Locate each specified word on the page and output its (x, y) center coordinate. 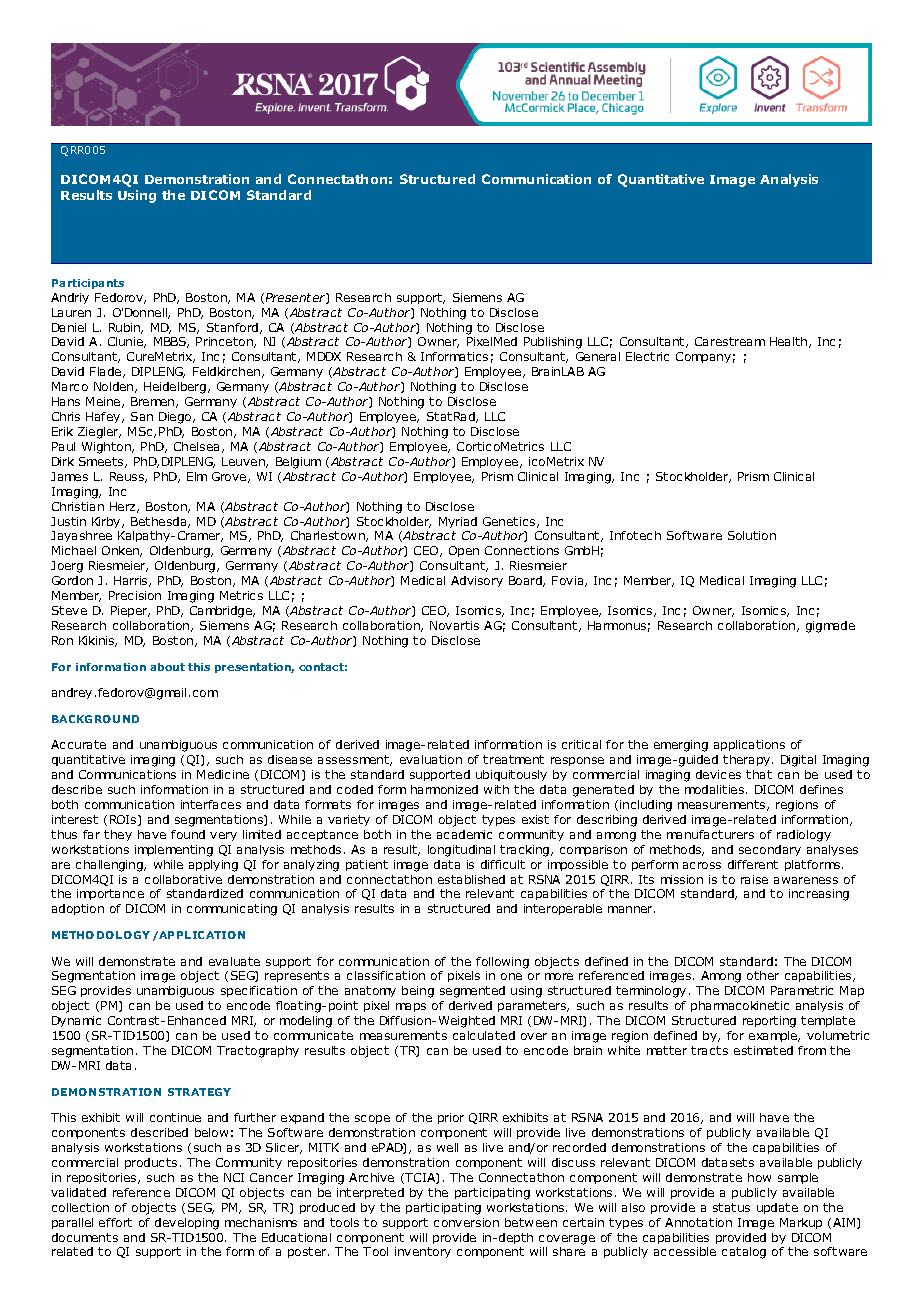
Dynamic (76, 1021)
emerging (681, 746)
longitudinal (461, 851)
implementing (174, 851)
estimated (763, 1050)
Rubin (126, 328)
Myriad (458, 522)
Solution (752, 535)
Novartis (454, 625)
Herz (124, 507)
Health (790, 342)
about (167, 667)
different (753, 864)
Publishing (553, 343)
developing (187, 1224)
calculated (484, 1035)
